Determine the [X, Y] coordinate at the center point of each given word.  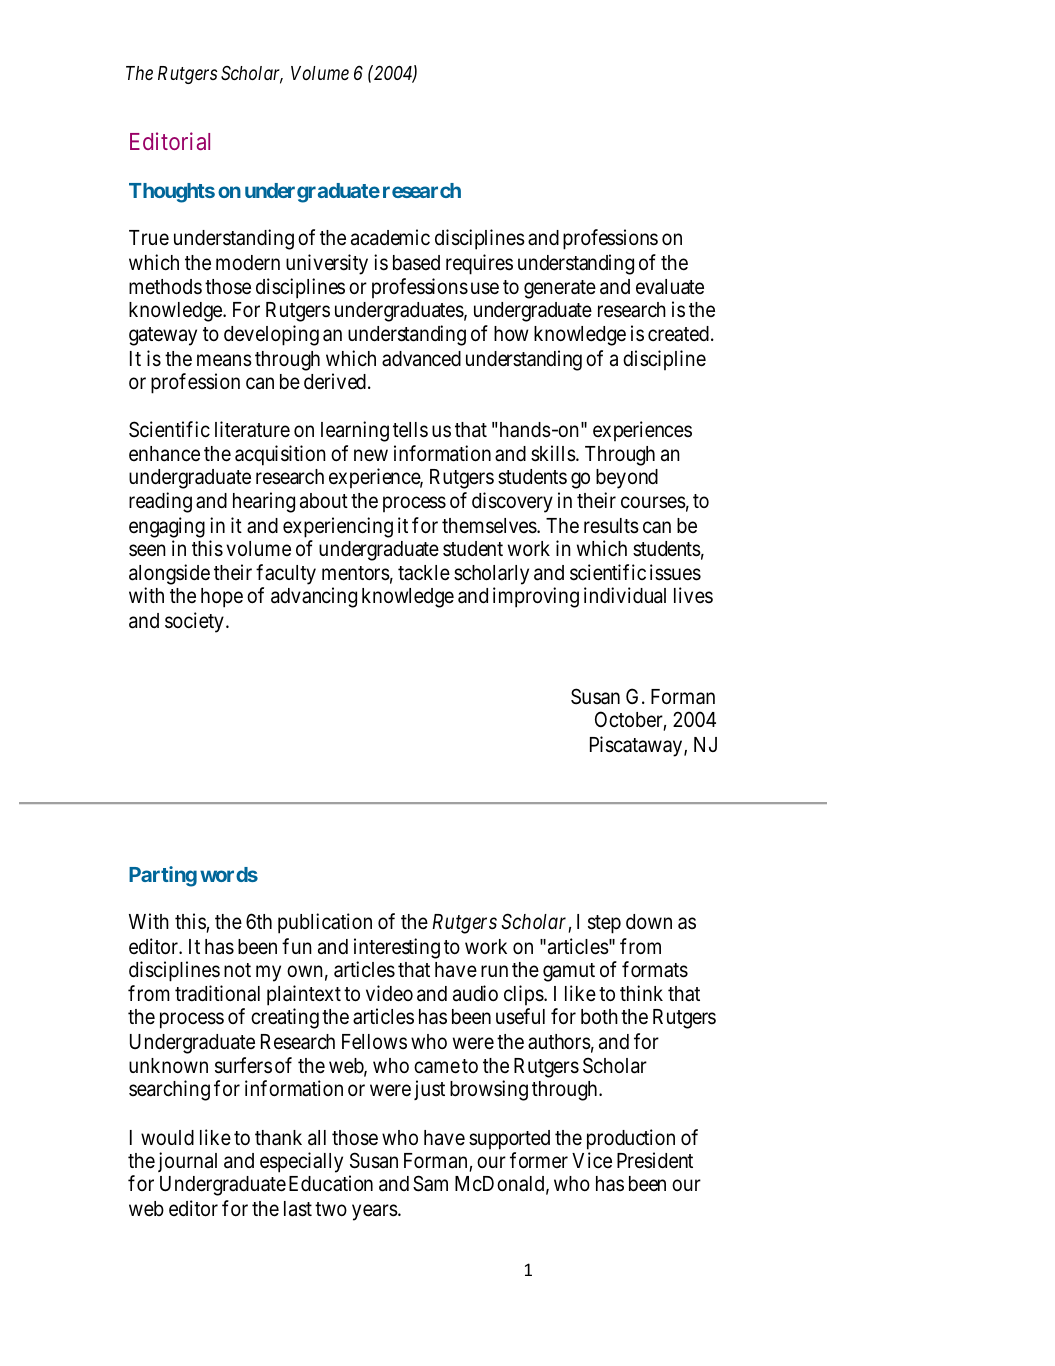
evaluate [670, 287]
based [416, 263]
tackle [424, 573]
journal [187, 1162]
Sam [430, 1183]
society [194, 622]
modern [248, 263]
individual [625, 595]
